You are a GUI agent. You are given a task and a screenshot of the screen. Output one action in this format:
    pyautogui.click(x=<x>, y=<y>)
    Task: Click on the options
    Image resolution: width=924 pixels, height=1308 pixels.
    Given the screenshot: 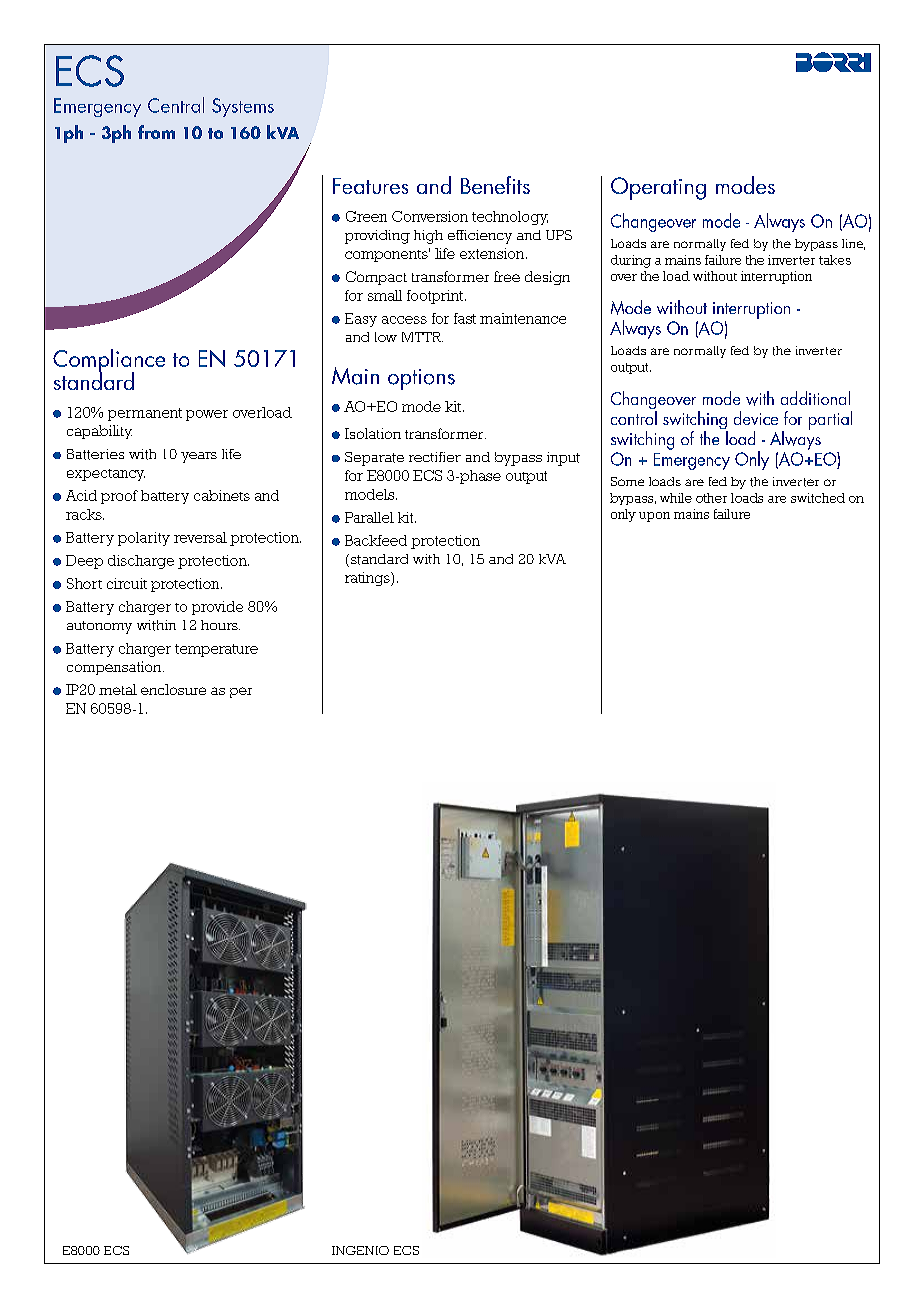 What is the action you would take?
    pyautogui.click(x=421, y=379)
